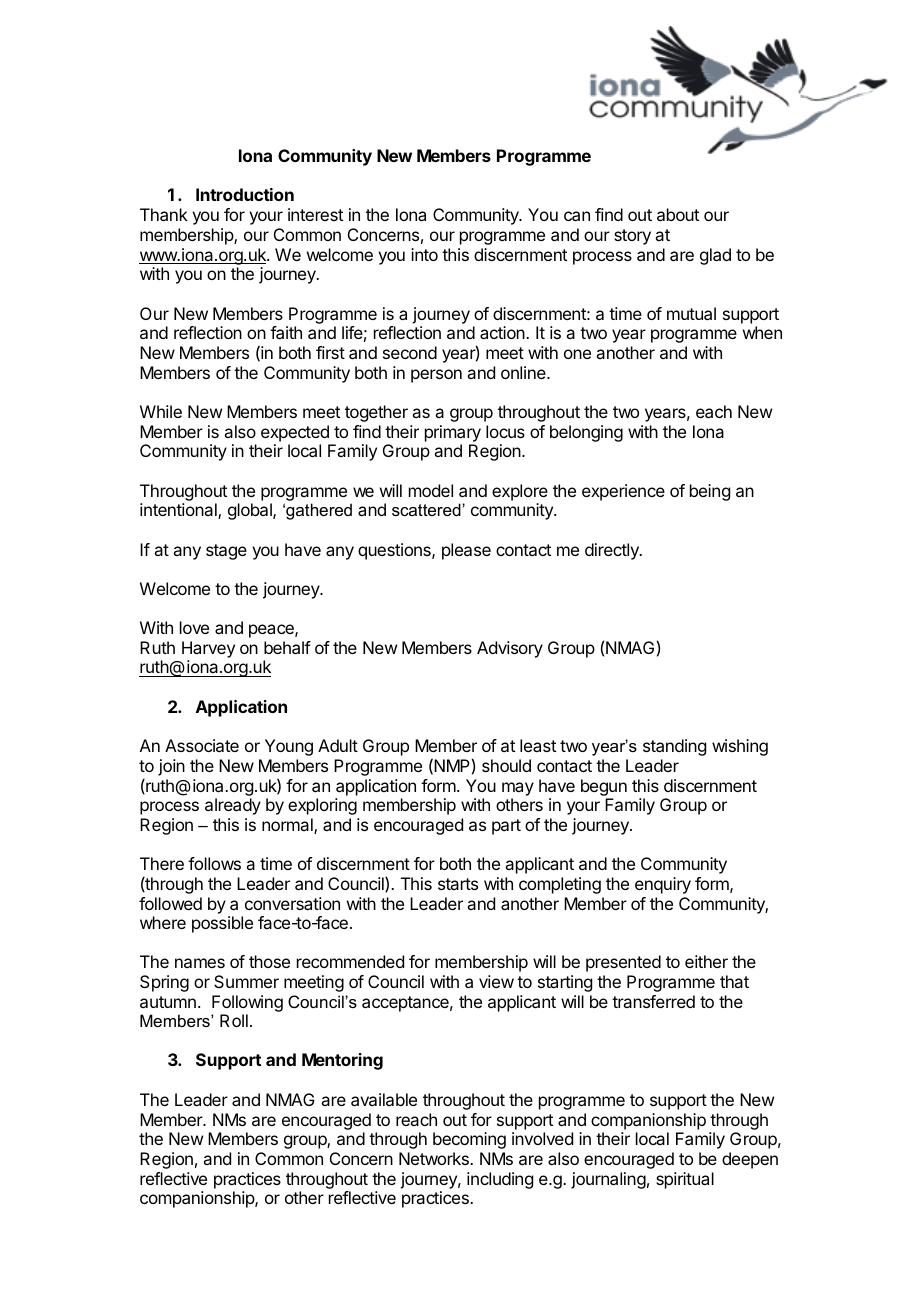 The image size is (924, 1308). I want to click on either, so click(706, 961).
